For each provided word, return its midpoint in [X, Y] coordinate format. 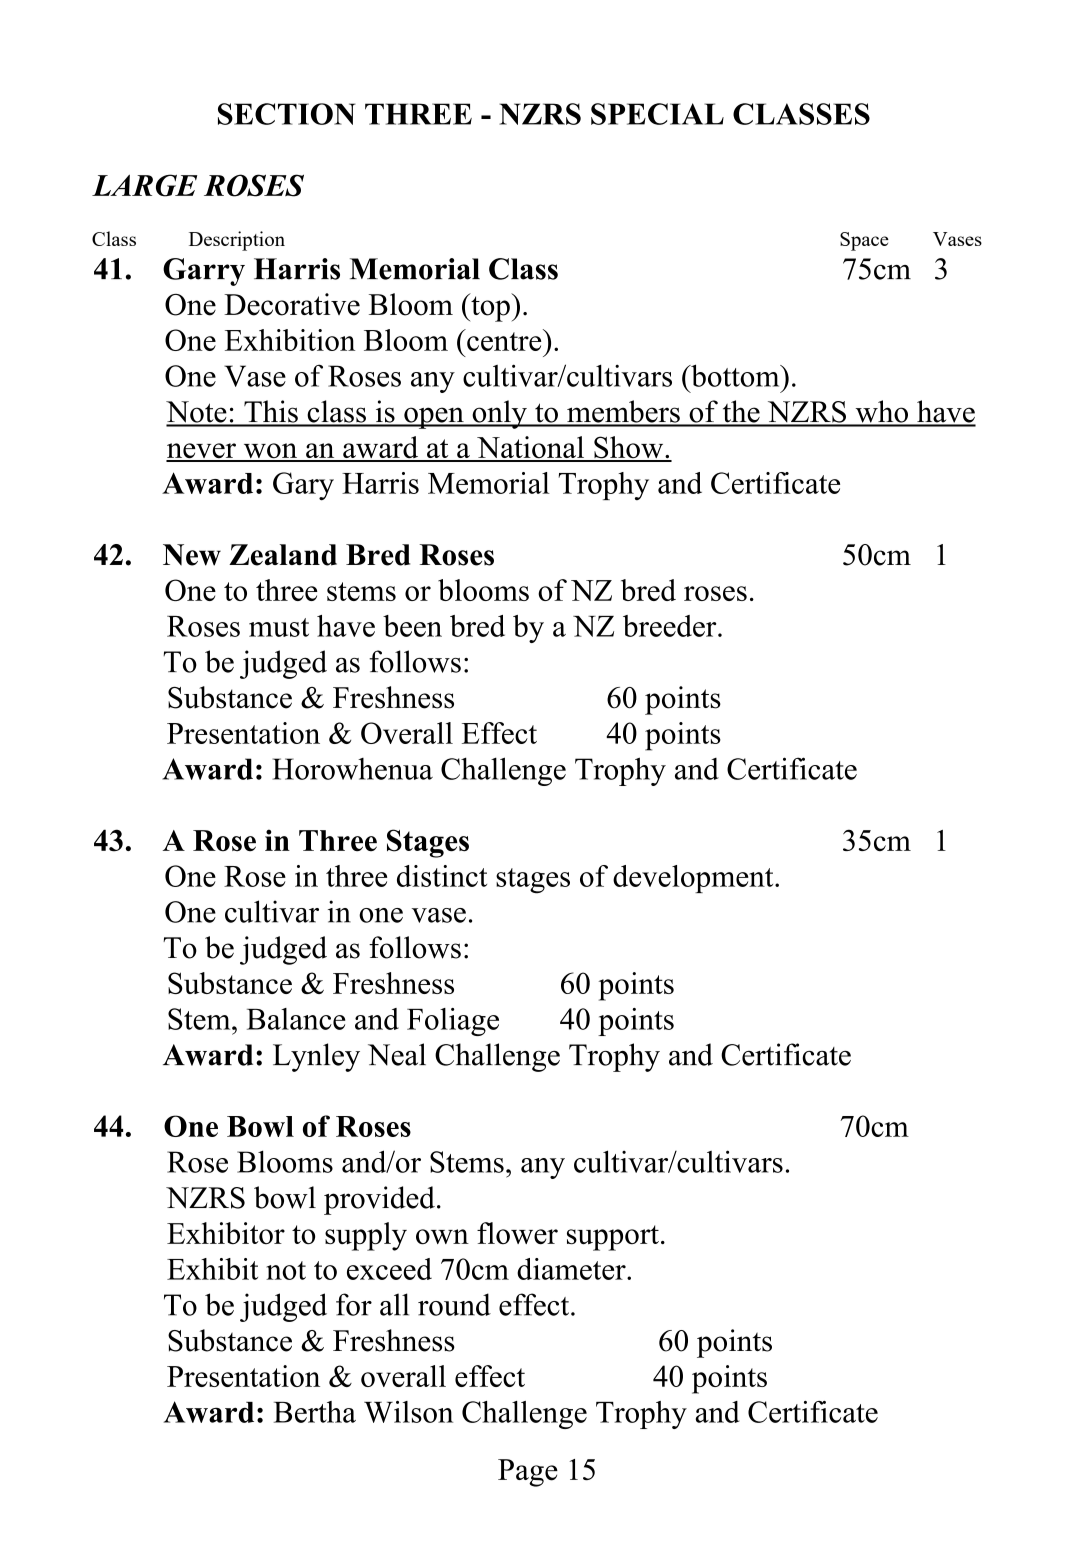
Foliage [453, 1022]
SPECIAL [657, 114]
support [613, 1238]
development [694, 879]
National [531, 448]
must [279, 627]
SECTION [287, 114]
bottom [735, 375]
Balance [296, 1019]
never [202, 452]
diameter [572, 1269]
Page [528, 1473]
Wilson [408, 1412]
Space [864, 241]
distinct [442, 876]
